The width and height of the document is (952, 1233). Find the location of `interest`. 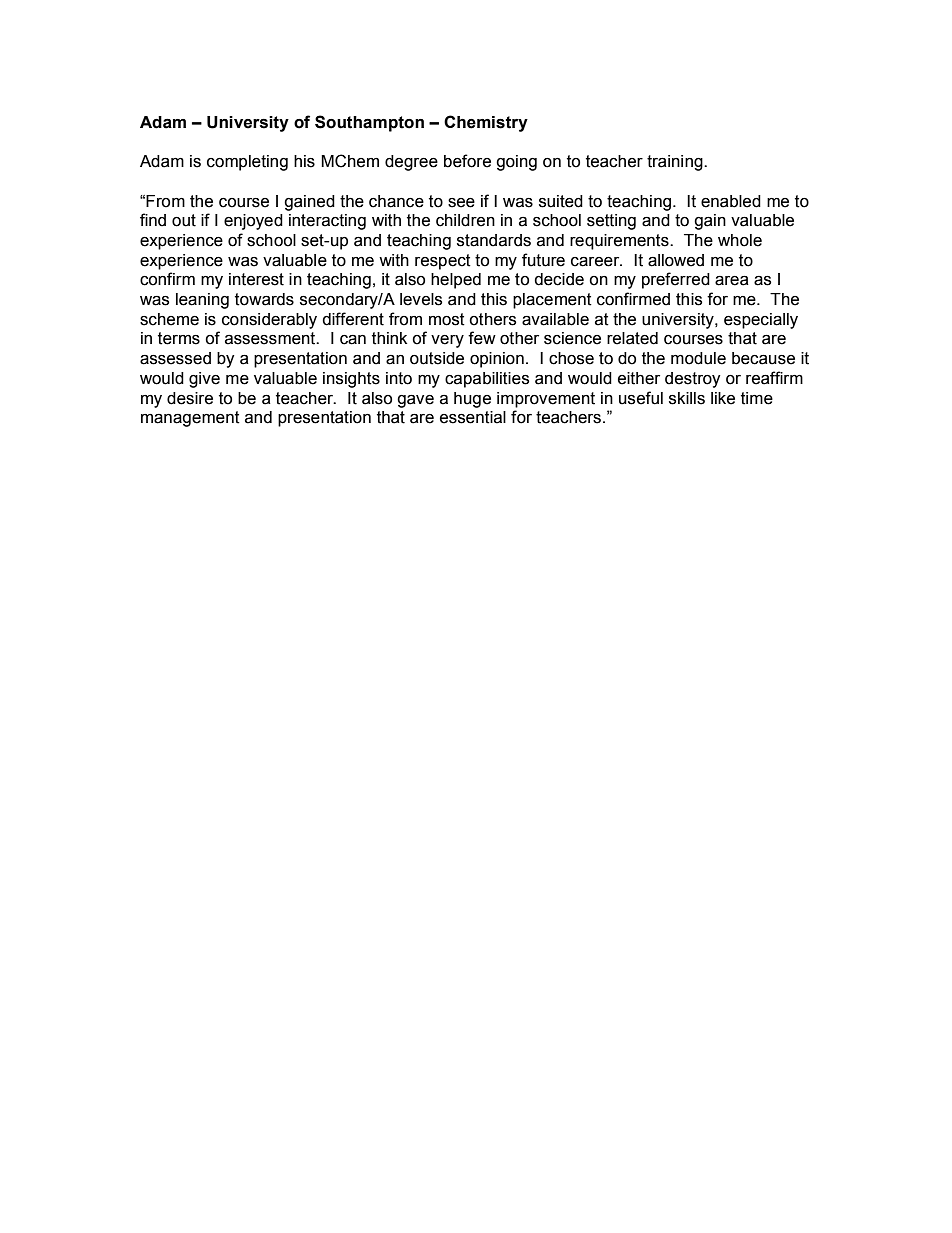

interest is located at coordinates (256, 279).
